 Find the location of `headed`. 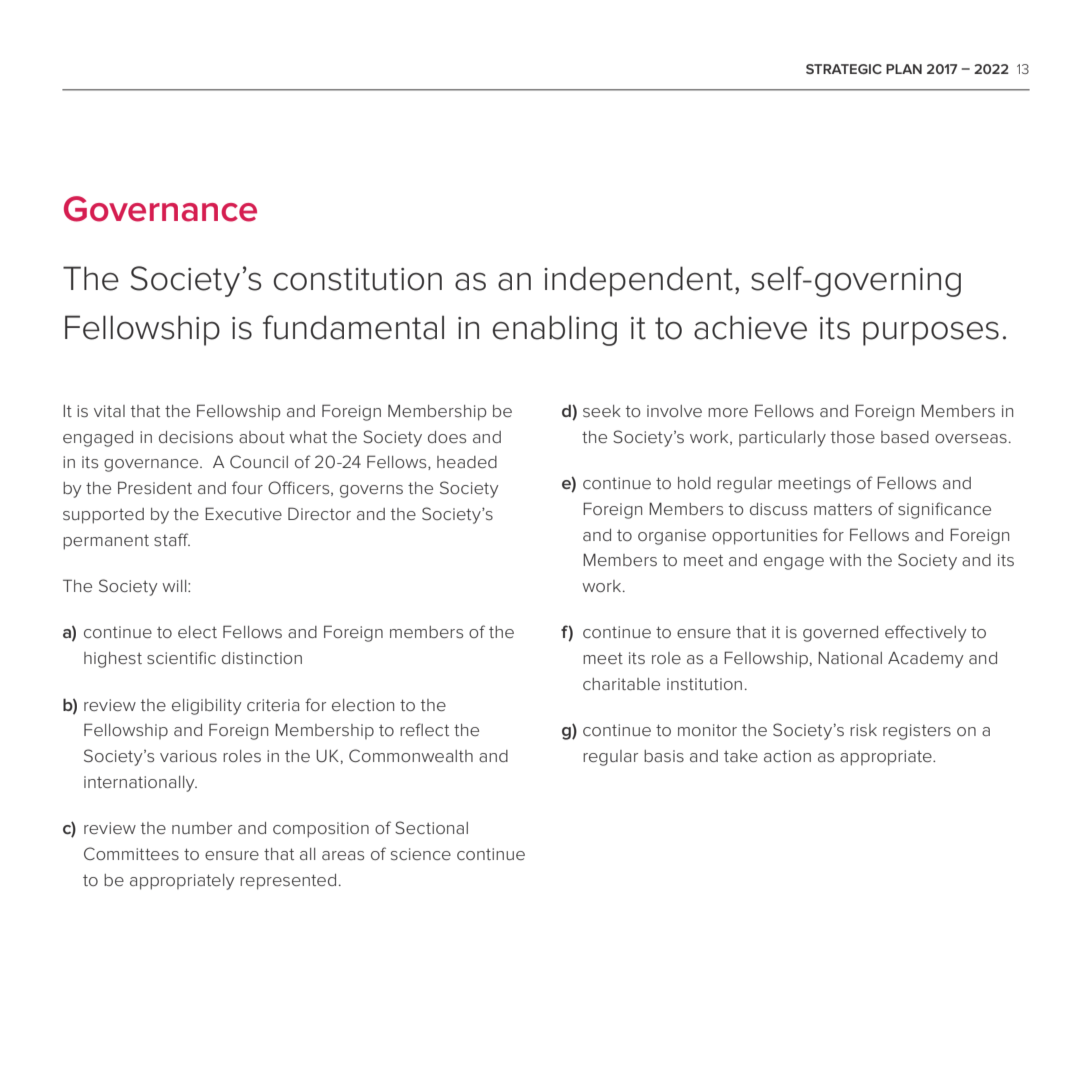

headed is located at coordinates (467, 462).
